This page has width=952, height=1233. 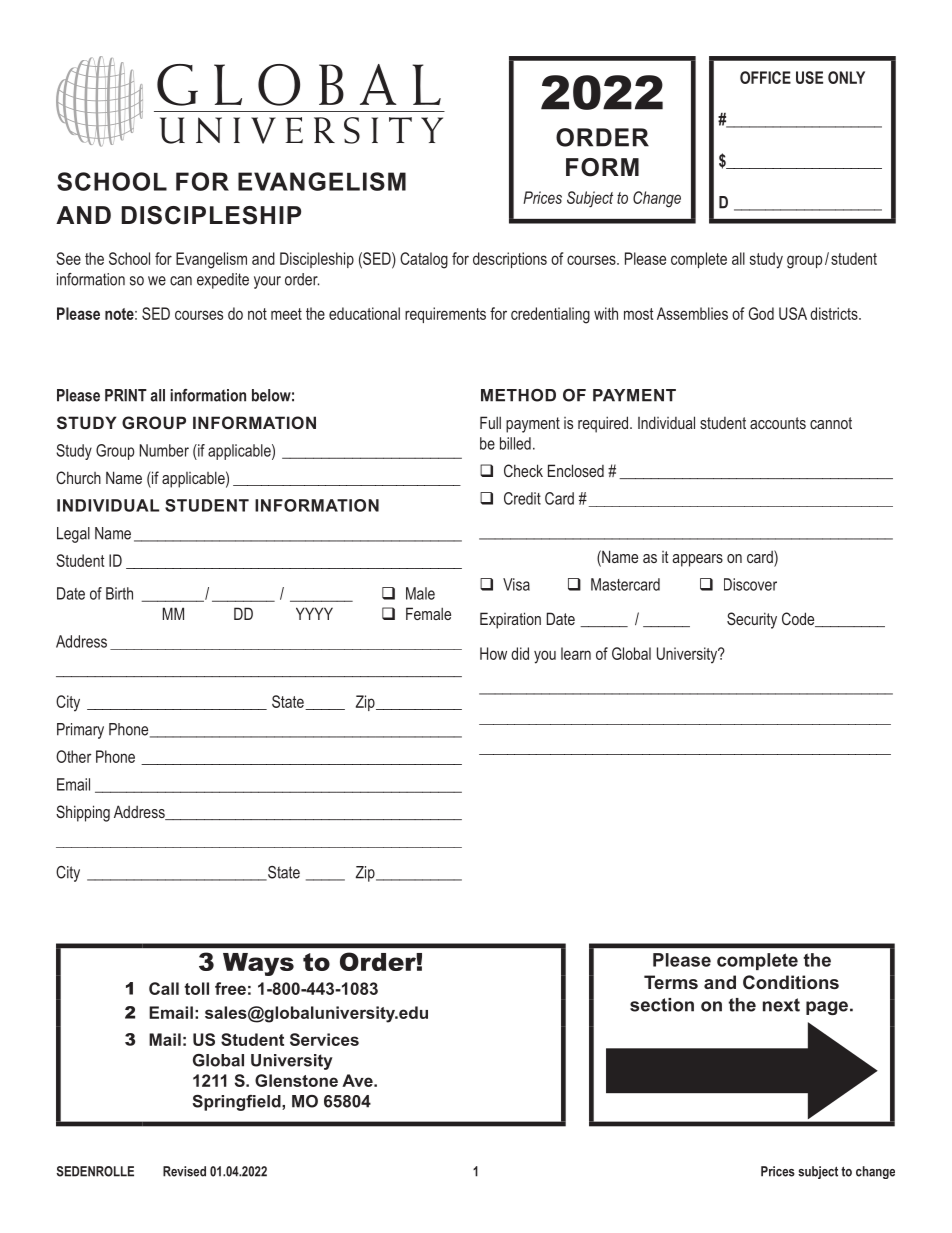 I want to click on Visa, so click(x=516, y=584).
